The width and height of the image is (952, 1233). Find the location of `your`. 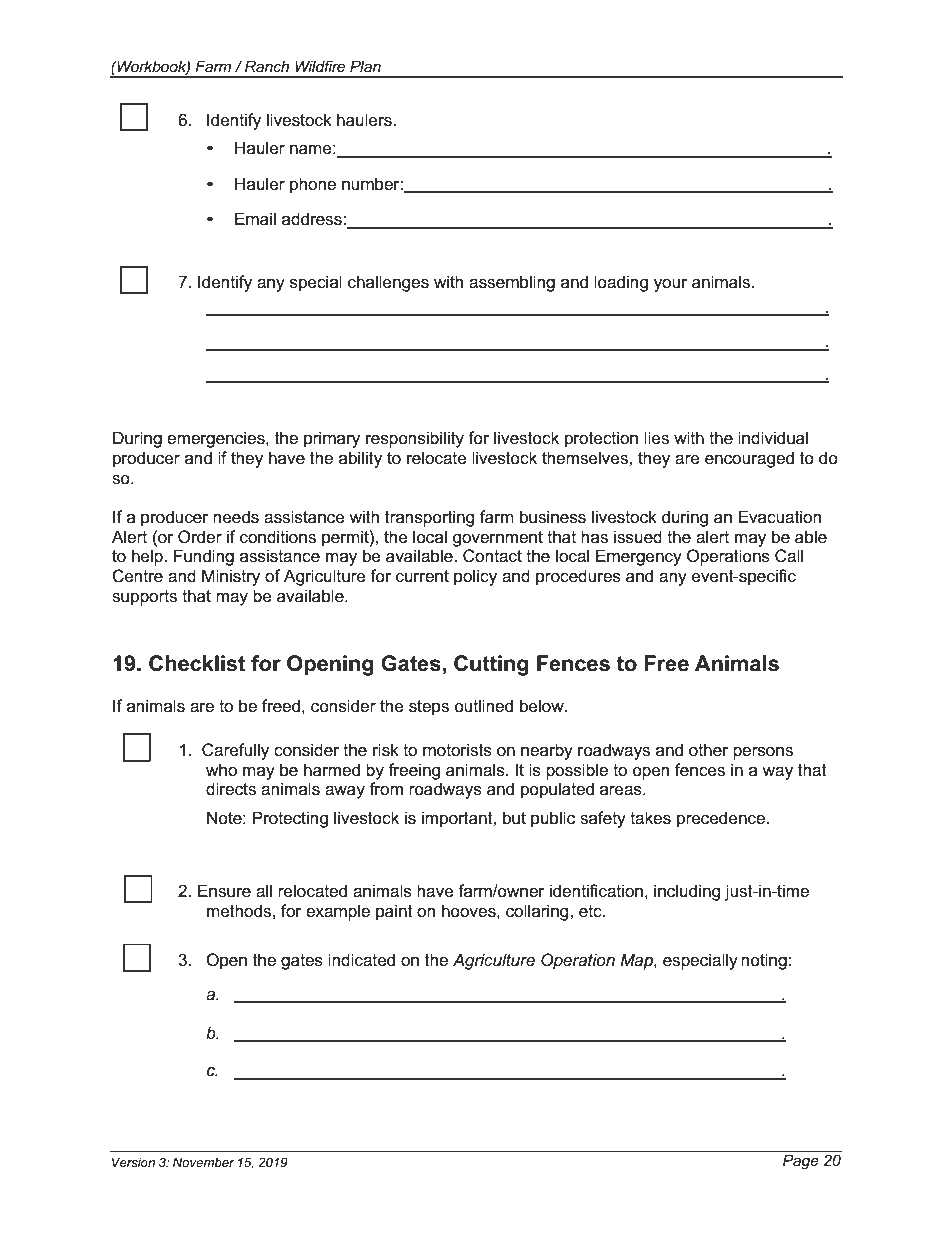

your is located at coordinates (670, 285).
